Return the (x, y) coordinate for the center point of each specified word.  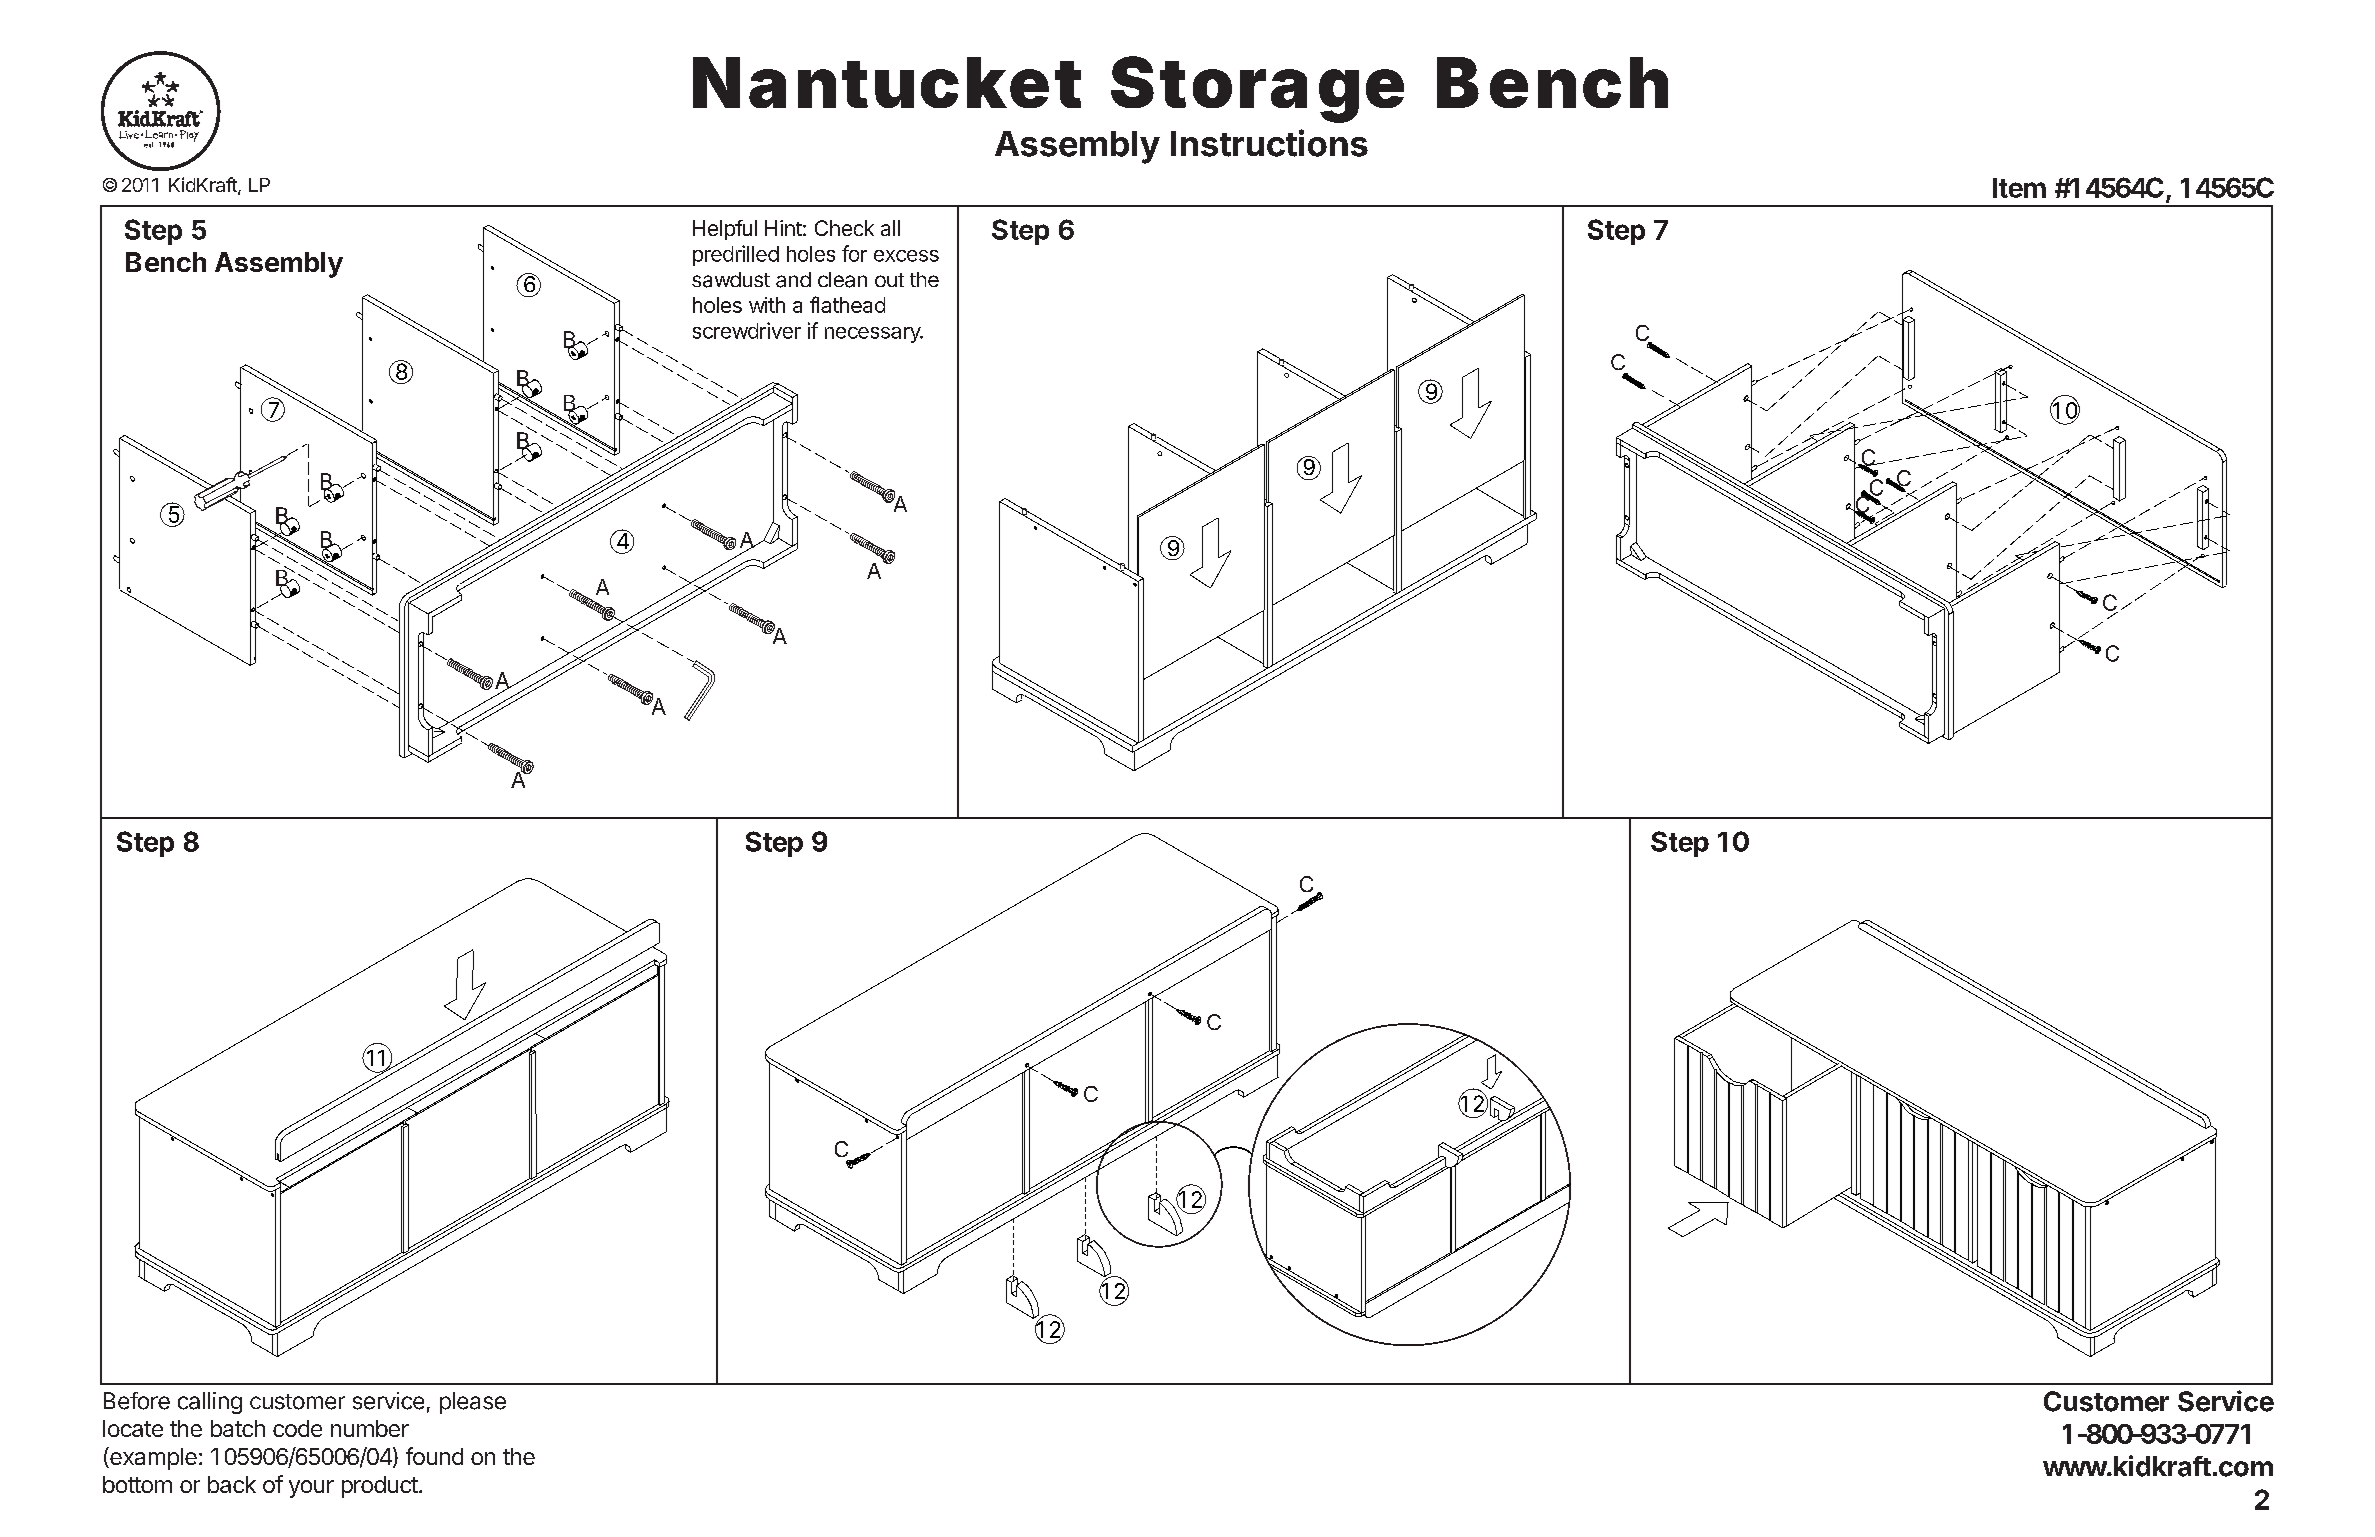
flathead (847, 304)
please (473, 1403)
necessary (873, 335)
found (434, 1456)
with (767, 305)
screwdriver (747, 330)
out (889, 280)
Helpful (725, 230)
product (380, 1487)
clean (842, 280)
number (370, 1428)
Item (2019, 188)
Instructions (1269, 143)
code (297, 1428)
